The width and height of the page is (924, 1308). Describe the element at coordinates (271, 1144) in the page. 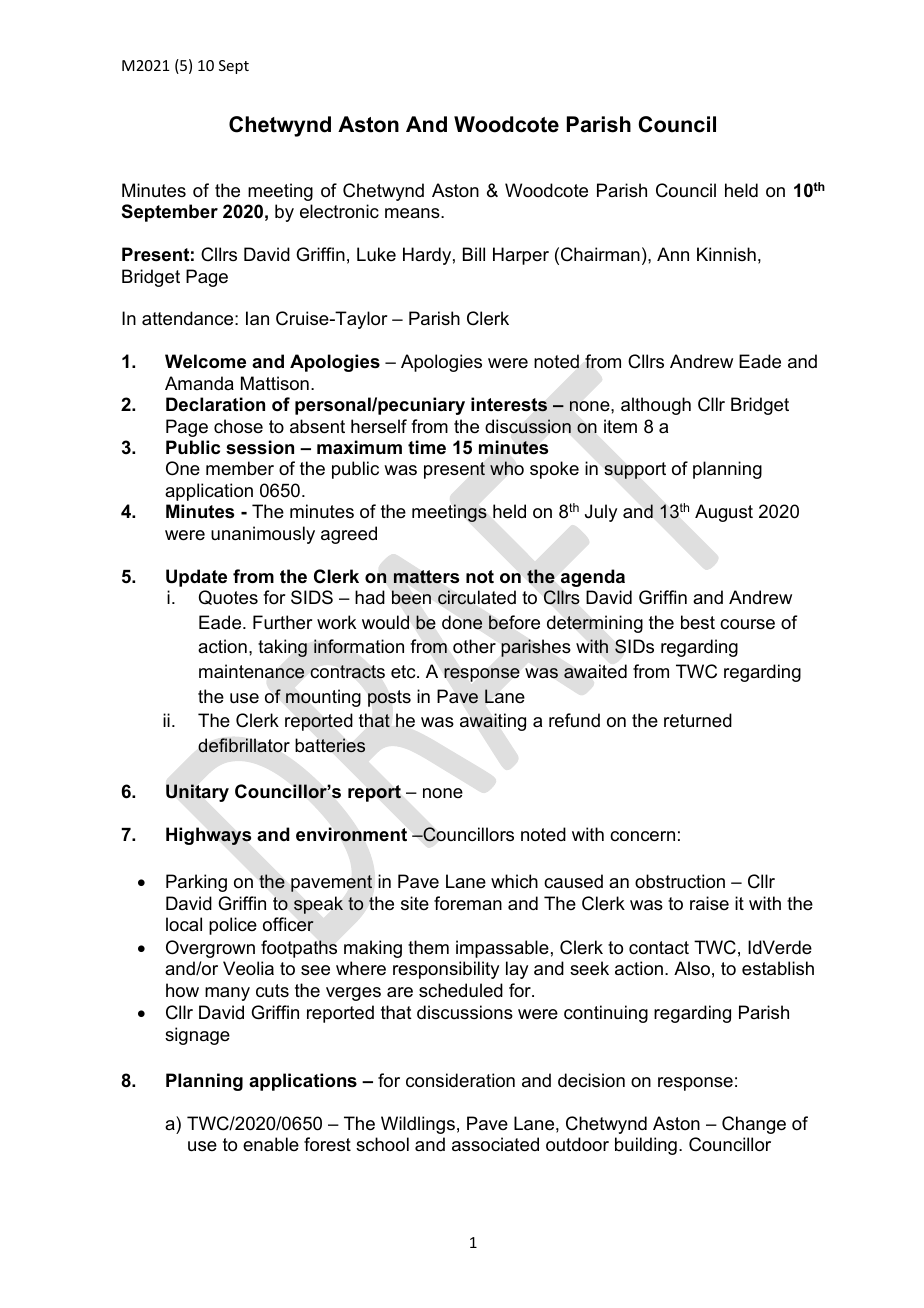

I see `enable` at that location.
